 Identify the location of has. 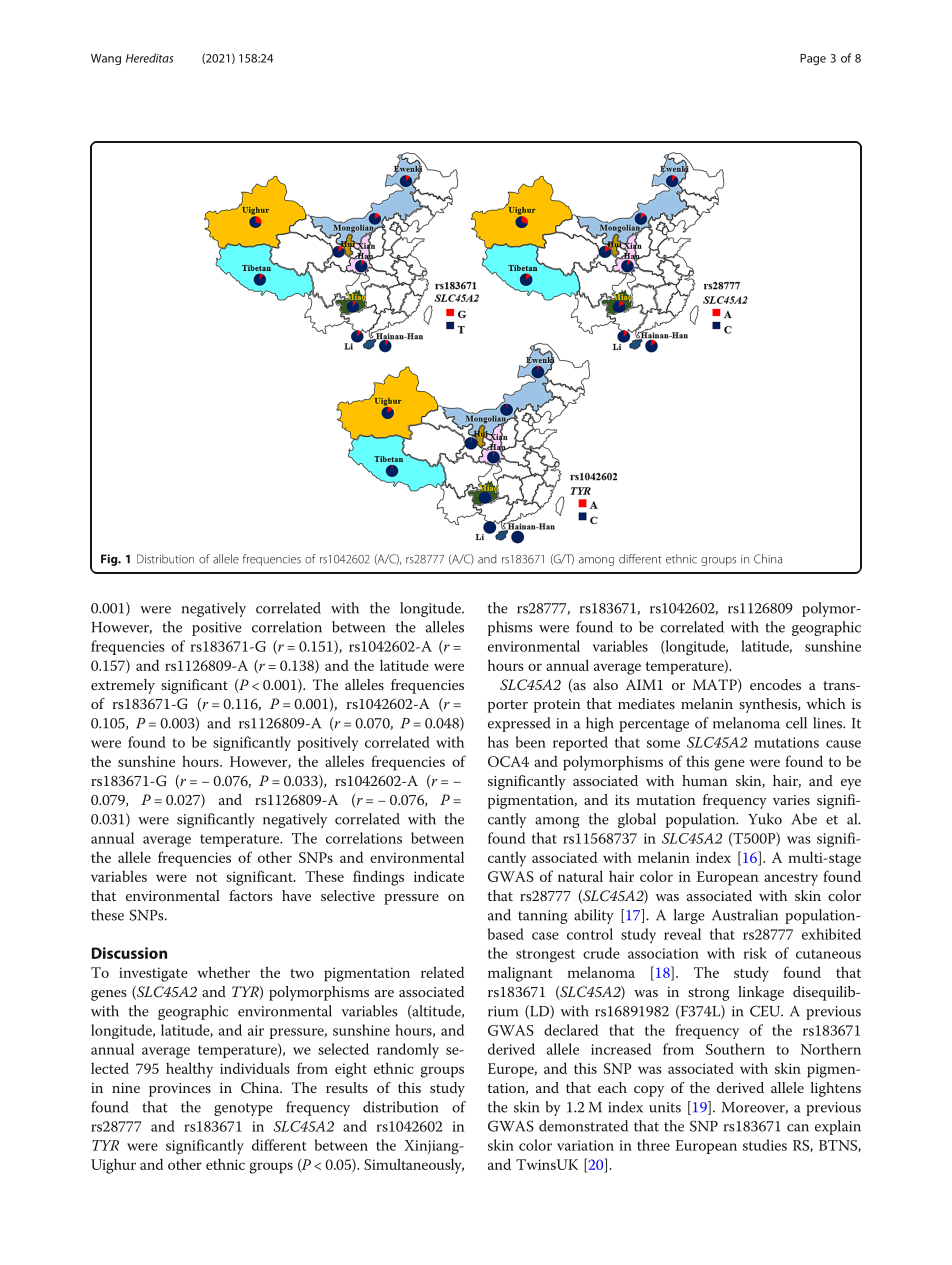
(498, 742).
